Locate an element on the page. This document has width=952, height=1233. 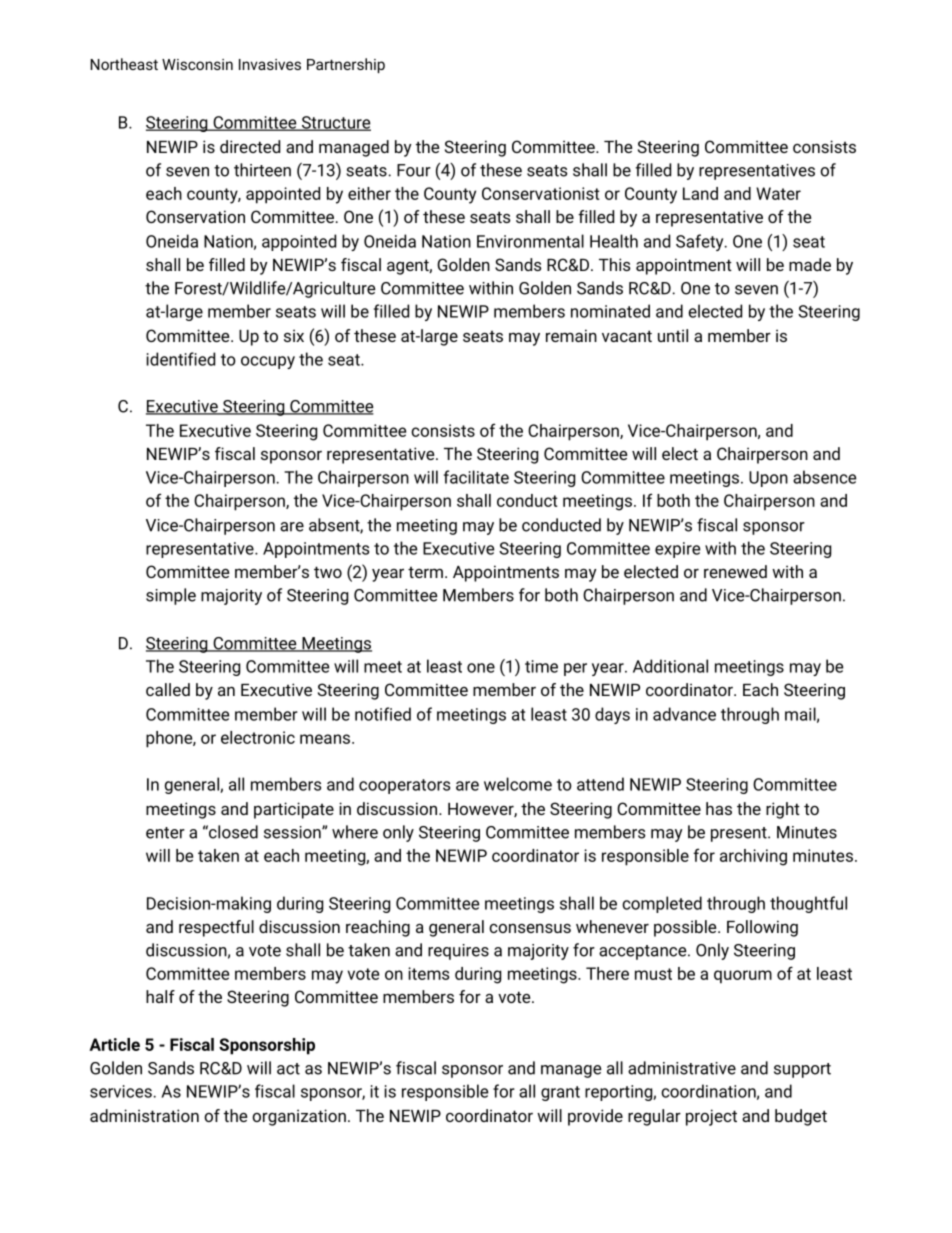
term is located at coordinates (425, 572).
